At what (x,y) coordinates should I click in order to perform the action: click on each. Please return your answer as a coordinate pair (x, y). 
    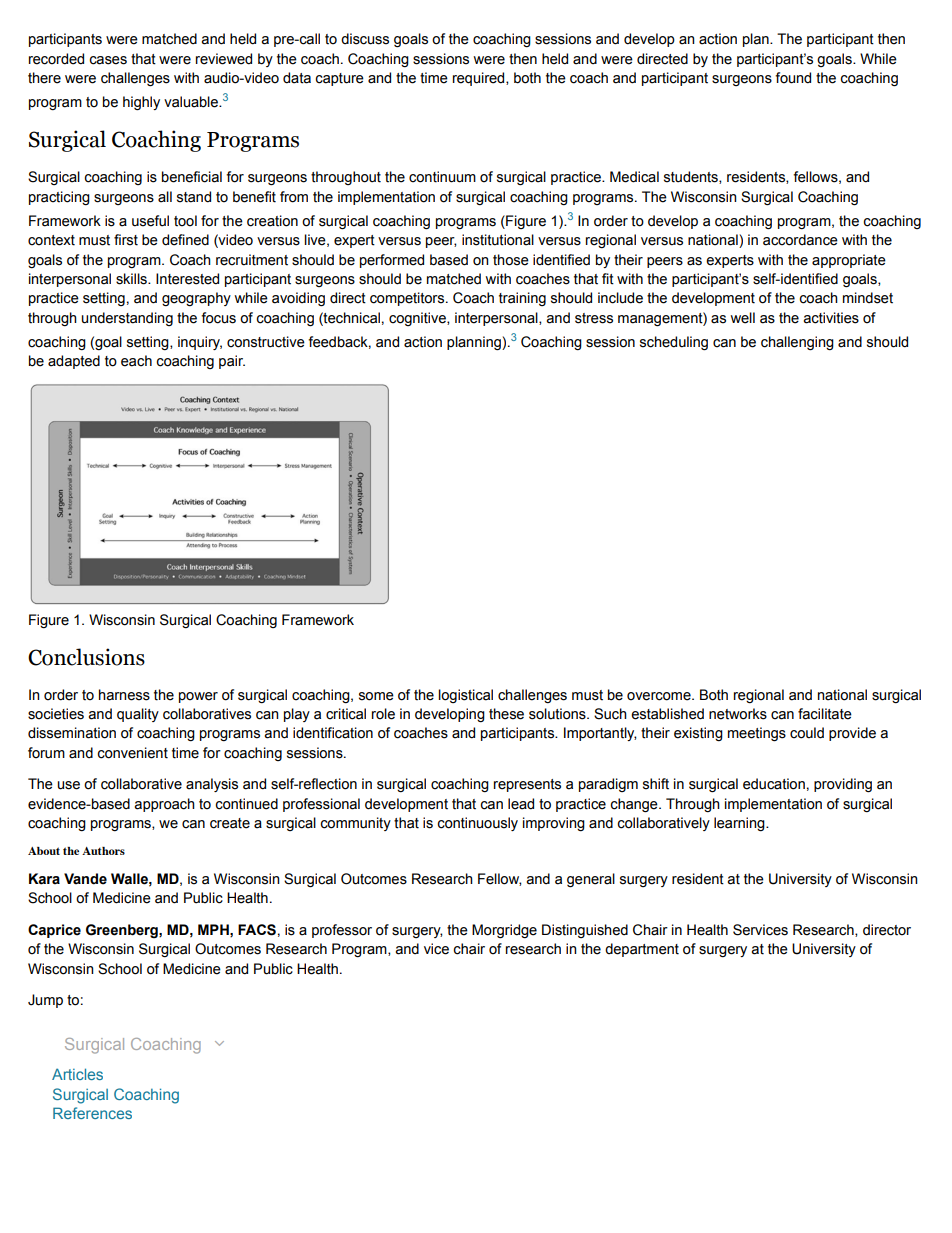
    Looking at the image, I should click on (136, 361).
